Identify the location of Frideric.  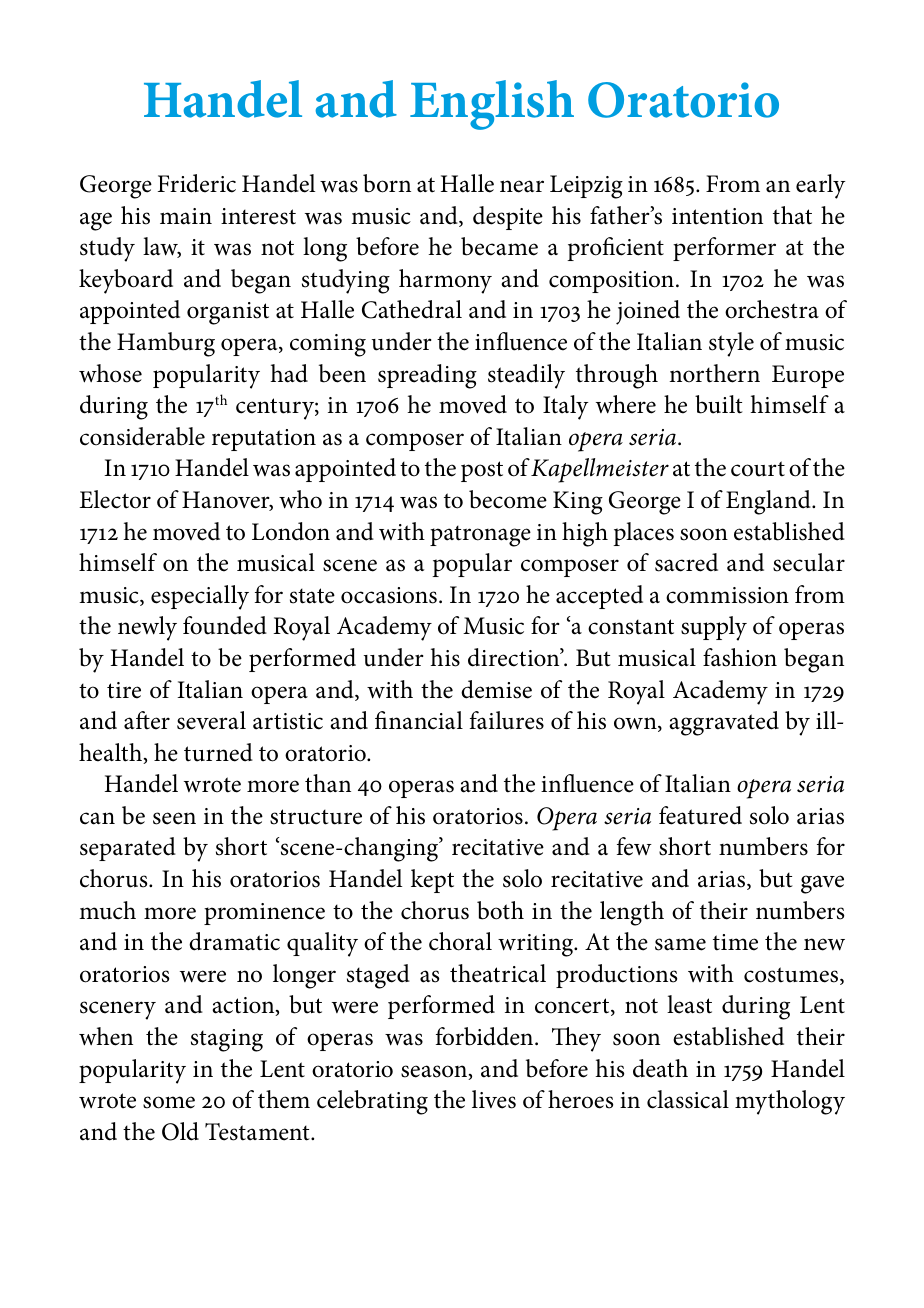
(197, 183).
